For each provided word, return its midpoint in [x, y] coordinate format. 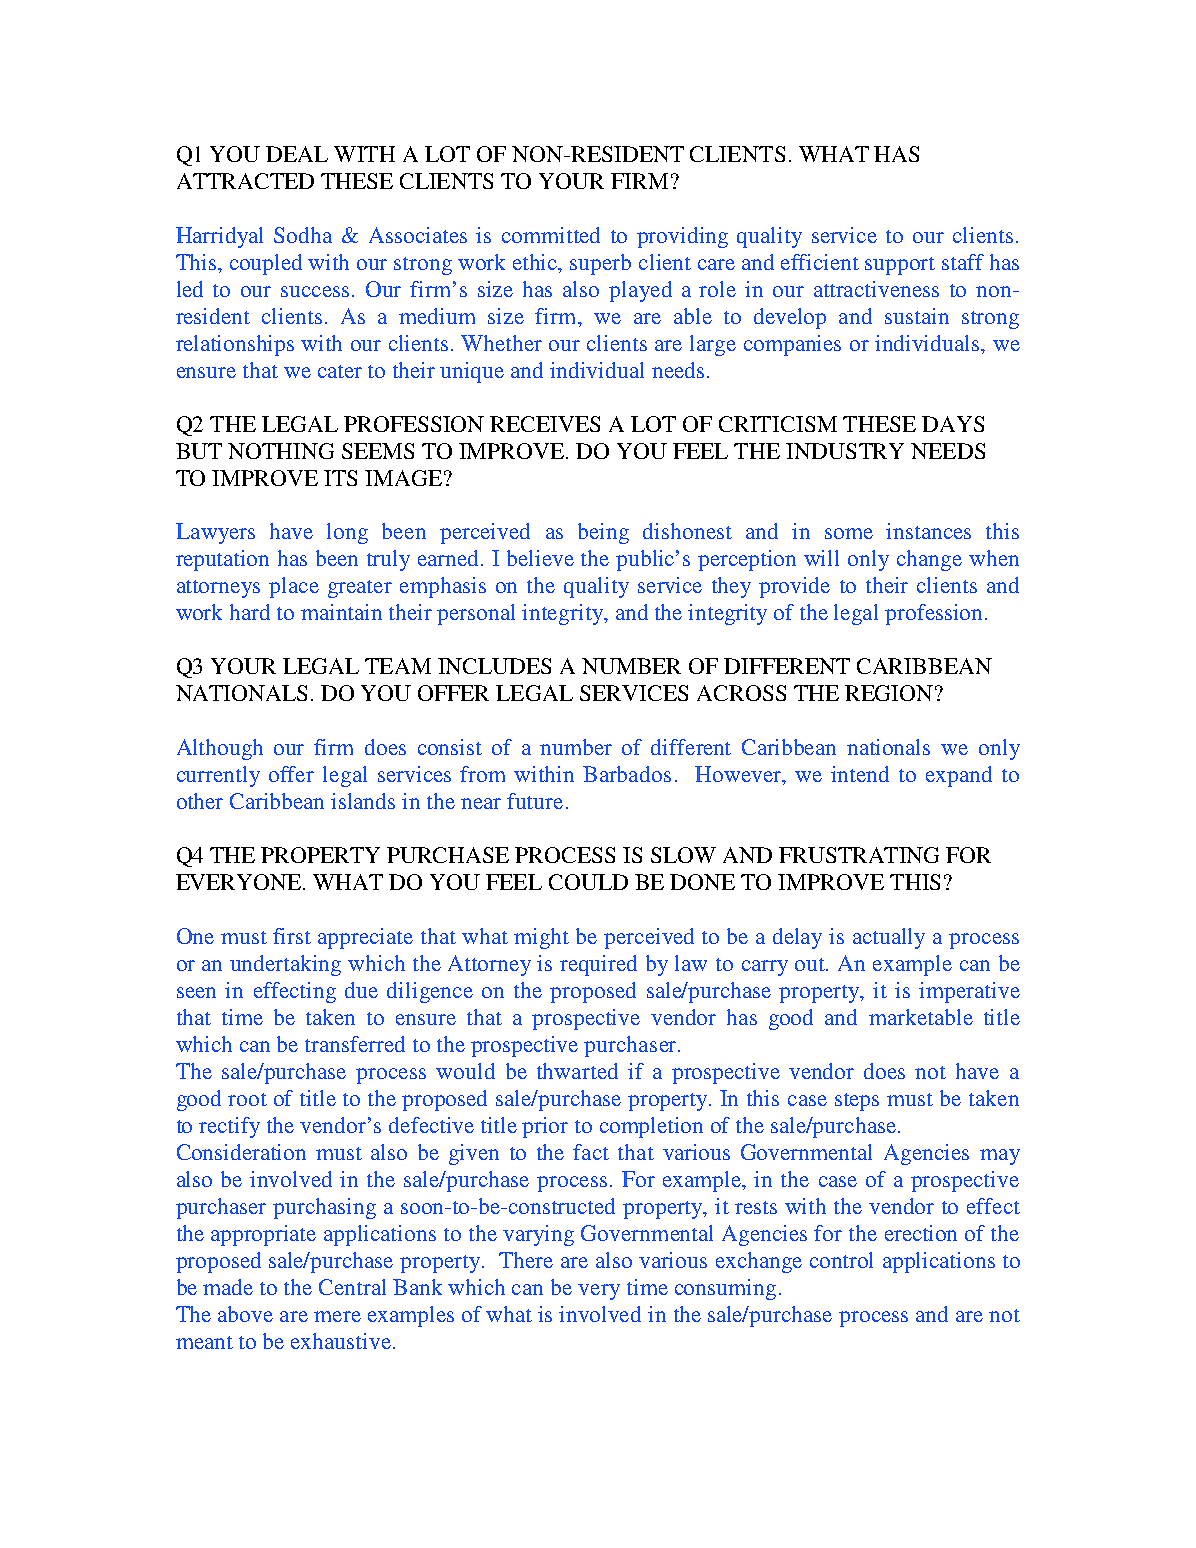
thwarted [577, 1071]
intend [860, 774]
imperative [969, 992]
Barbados [627, 774]
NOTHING [281, 451]
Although [220, 749]
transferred [355, 1044]
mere [337, 1316]
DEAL [297, 154]
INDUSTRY [845, 451]
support [900, 266]
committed [551, 235]
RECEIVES [545, 424]
